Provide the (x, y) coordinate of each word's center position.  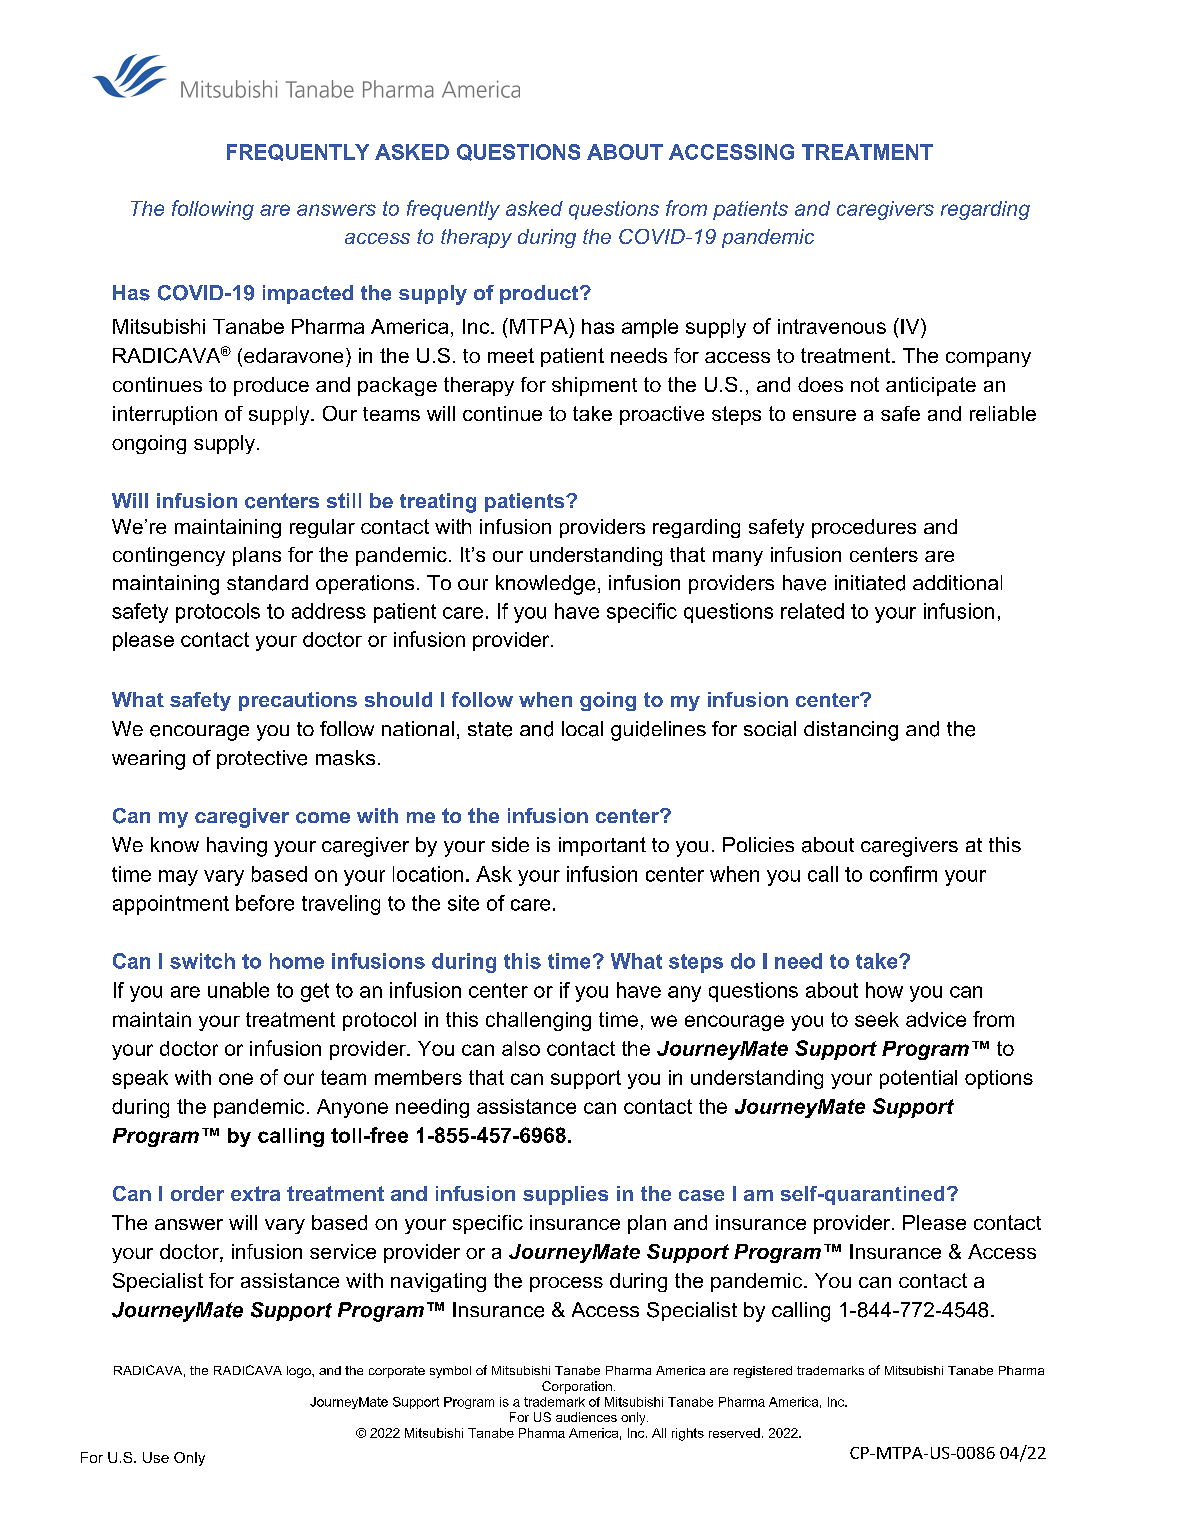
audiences (586, 1417)
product (540, 294)
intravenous (832, 326)
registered (763, 1372)
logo (300, 1372)
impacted (308, 294)
